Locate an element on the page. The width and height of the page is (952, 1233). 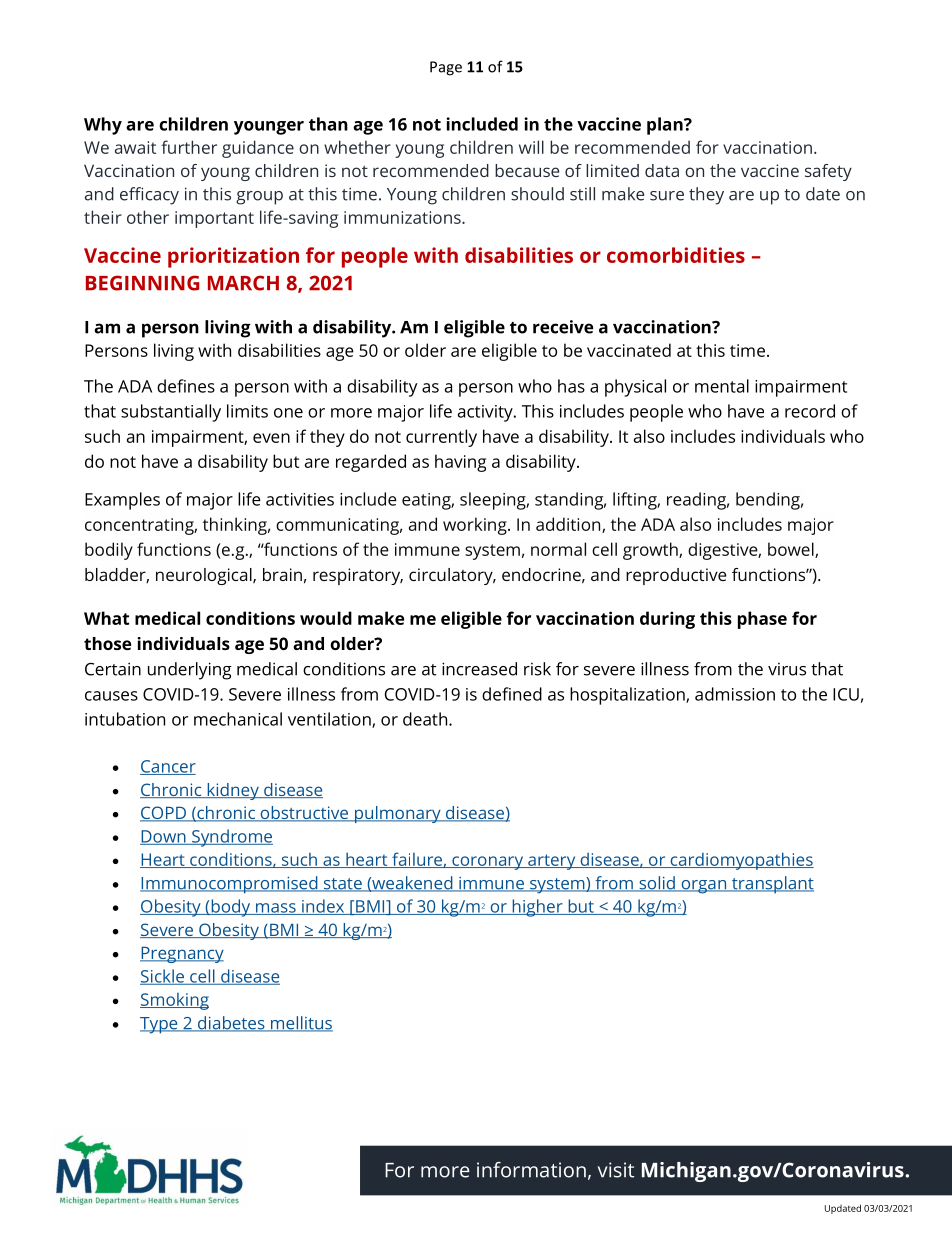
further is located at coordinates (189, 147).
